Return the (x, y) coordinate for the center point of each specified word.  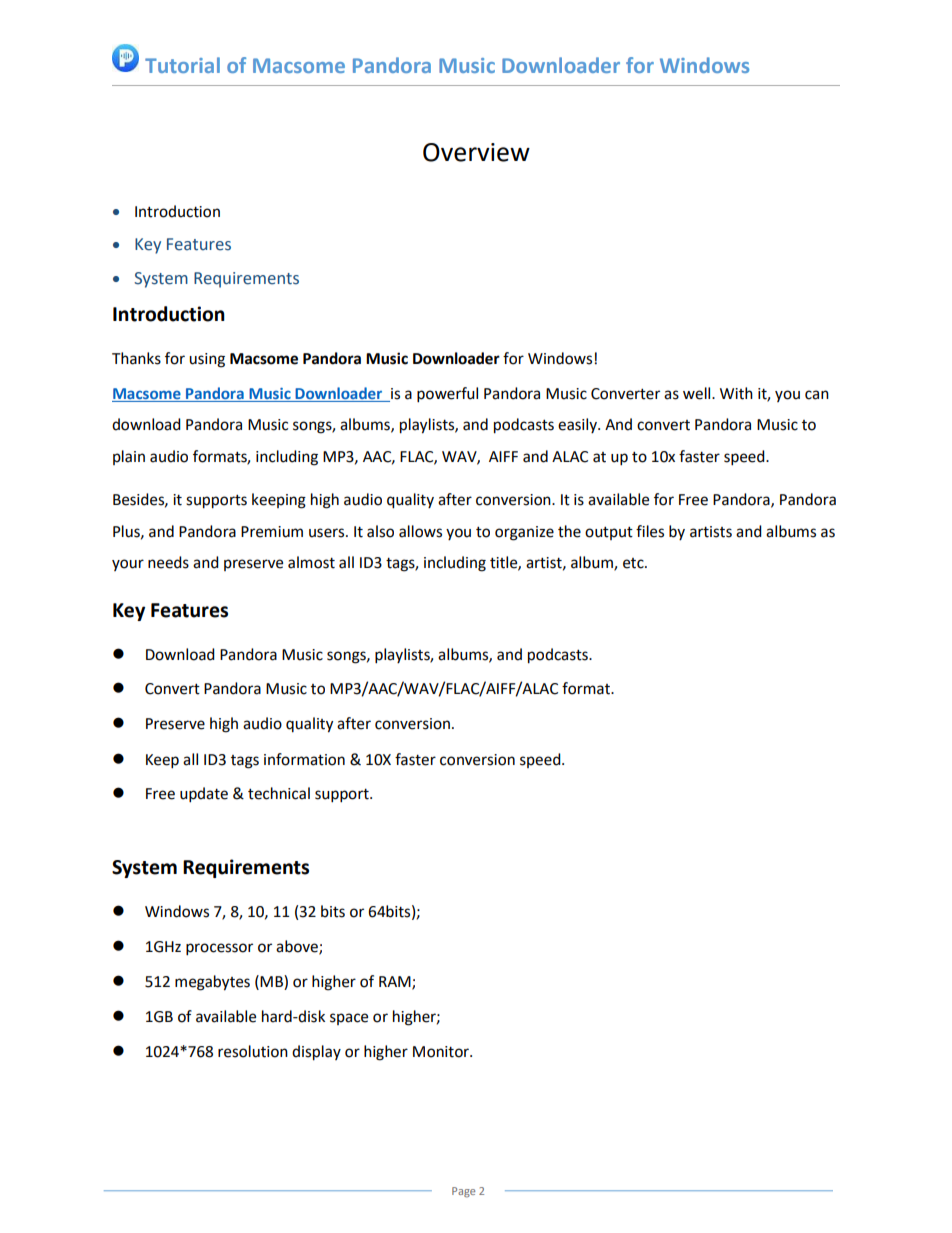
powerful (447, 395)
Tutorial (182, 65)
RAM (396, 982)
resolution (253, 1051)
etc (634, 563)
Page (463, 1192)
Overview (476, 152)
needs (168, 562)
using (207, 360)
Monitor (442, 1052)
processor (219, 949)
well (698, 393)
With (736, 393)
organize (524, 533)
